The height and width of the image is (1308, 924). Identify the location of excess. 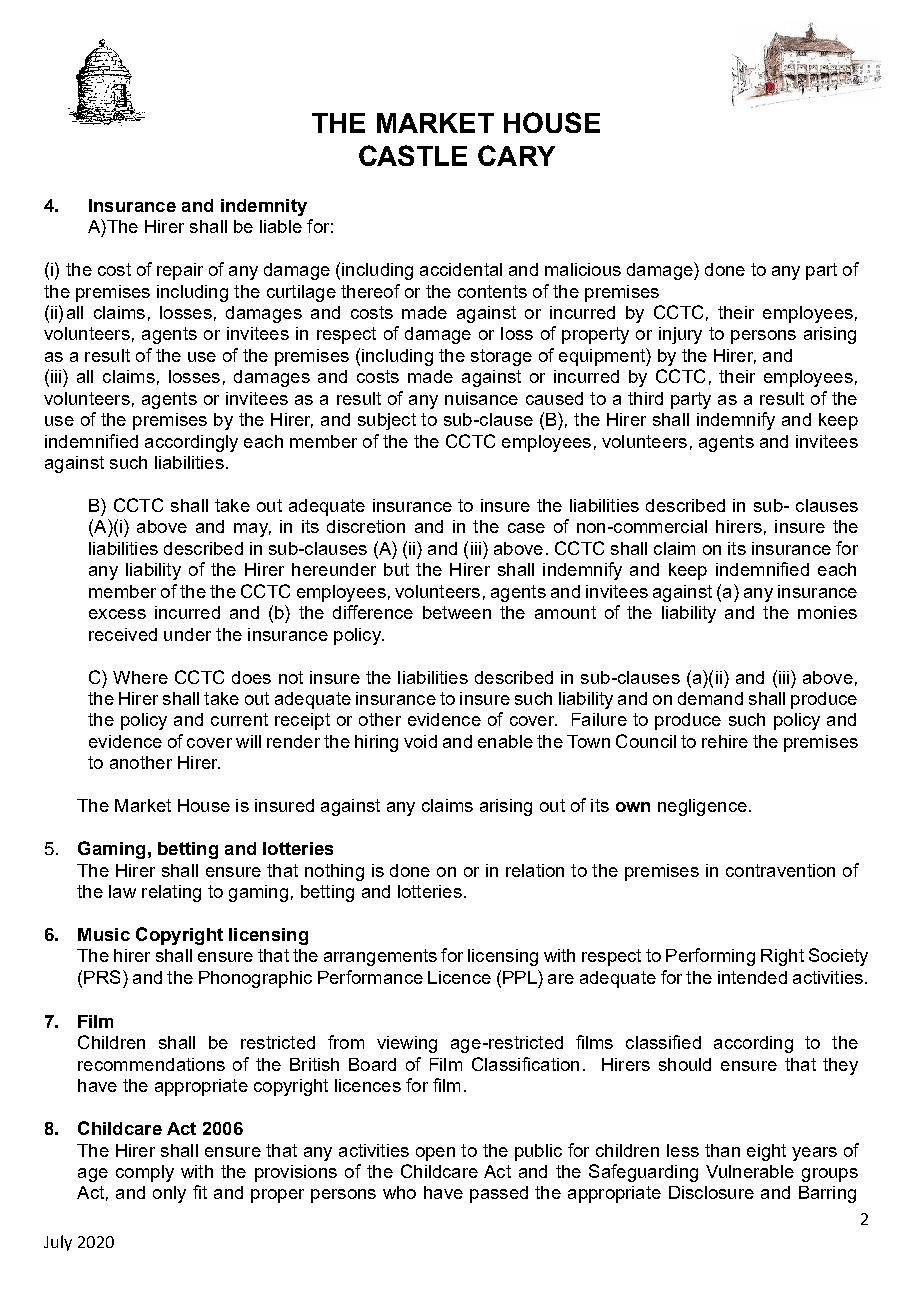
(117, 614).
